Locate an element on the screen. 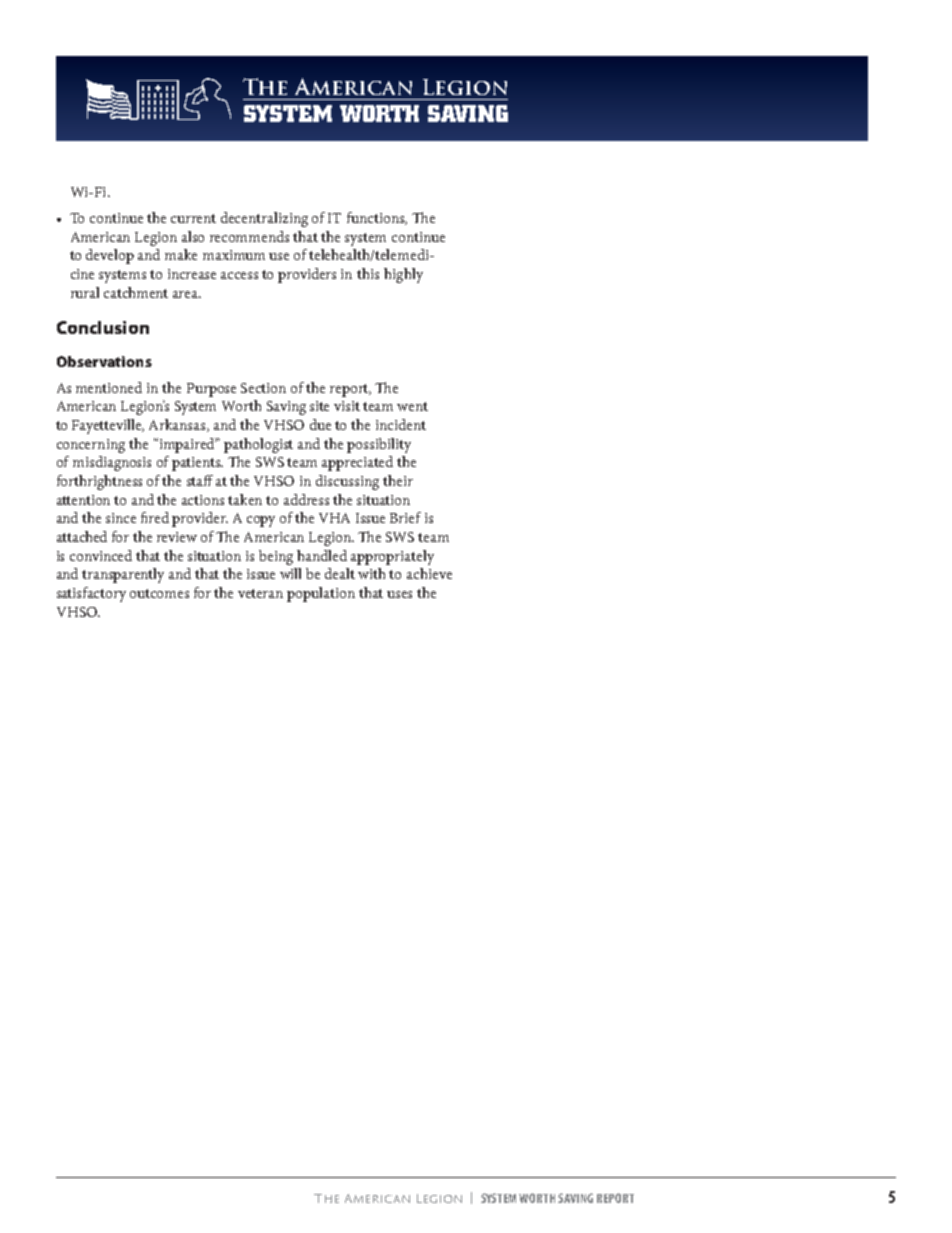 This screenshot has height=1233, width=952. functions is located at coordinates (377, 218).
